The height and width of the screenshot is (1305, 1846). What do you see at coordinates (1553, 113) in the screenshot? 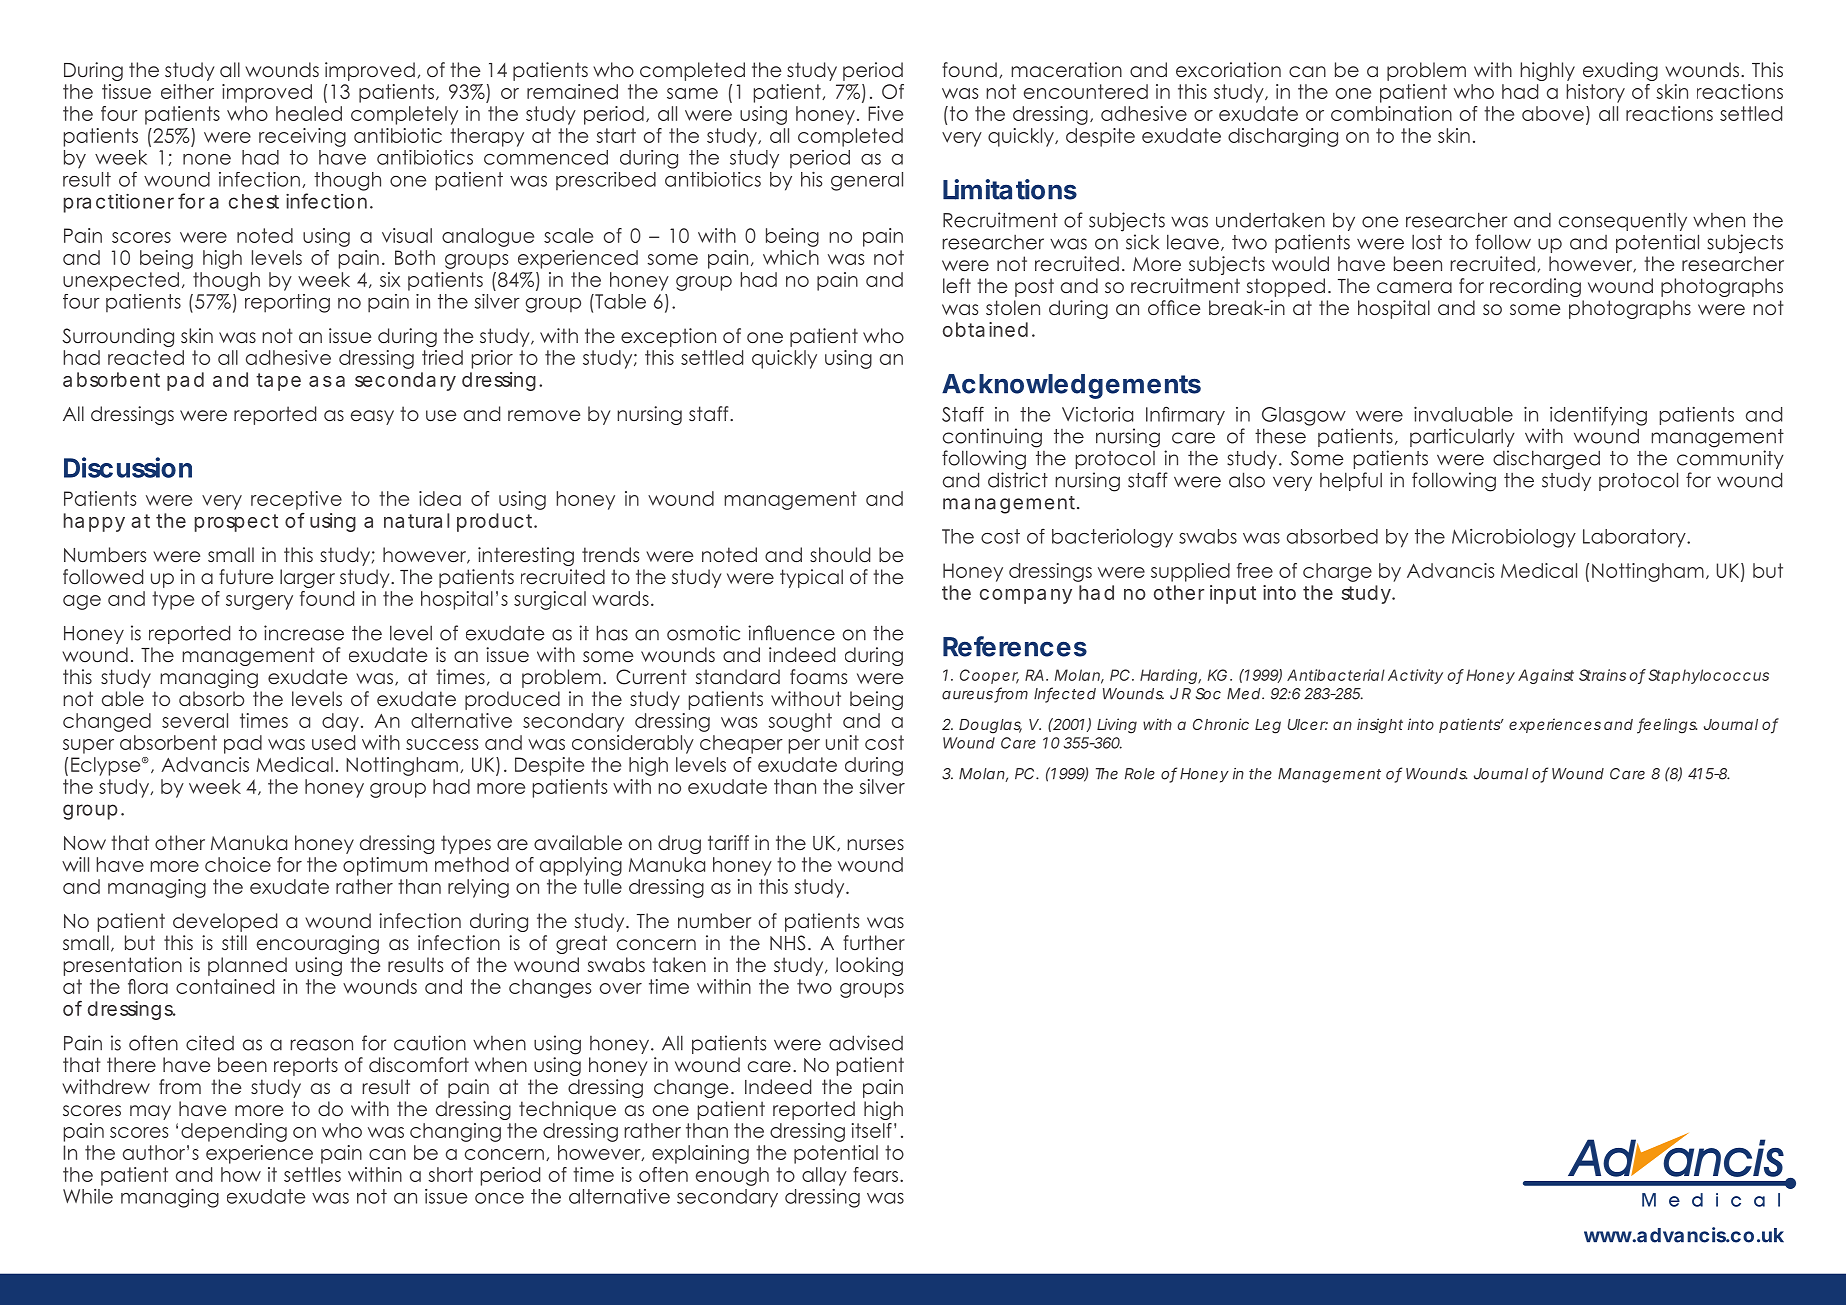
I see `above` at bounding box center [1553, 113].
